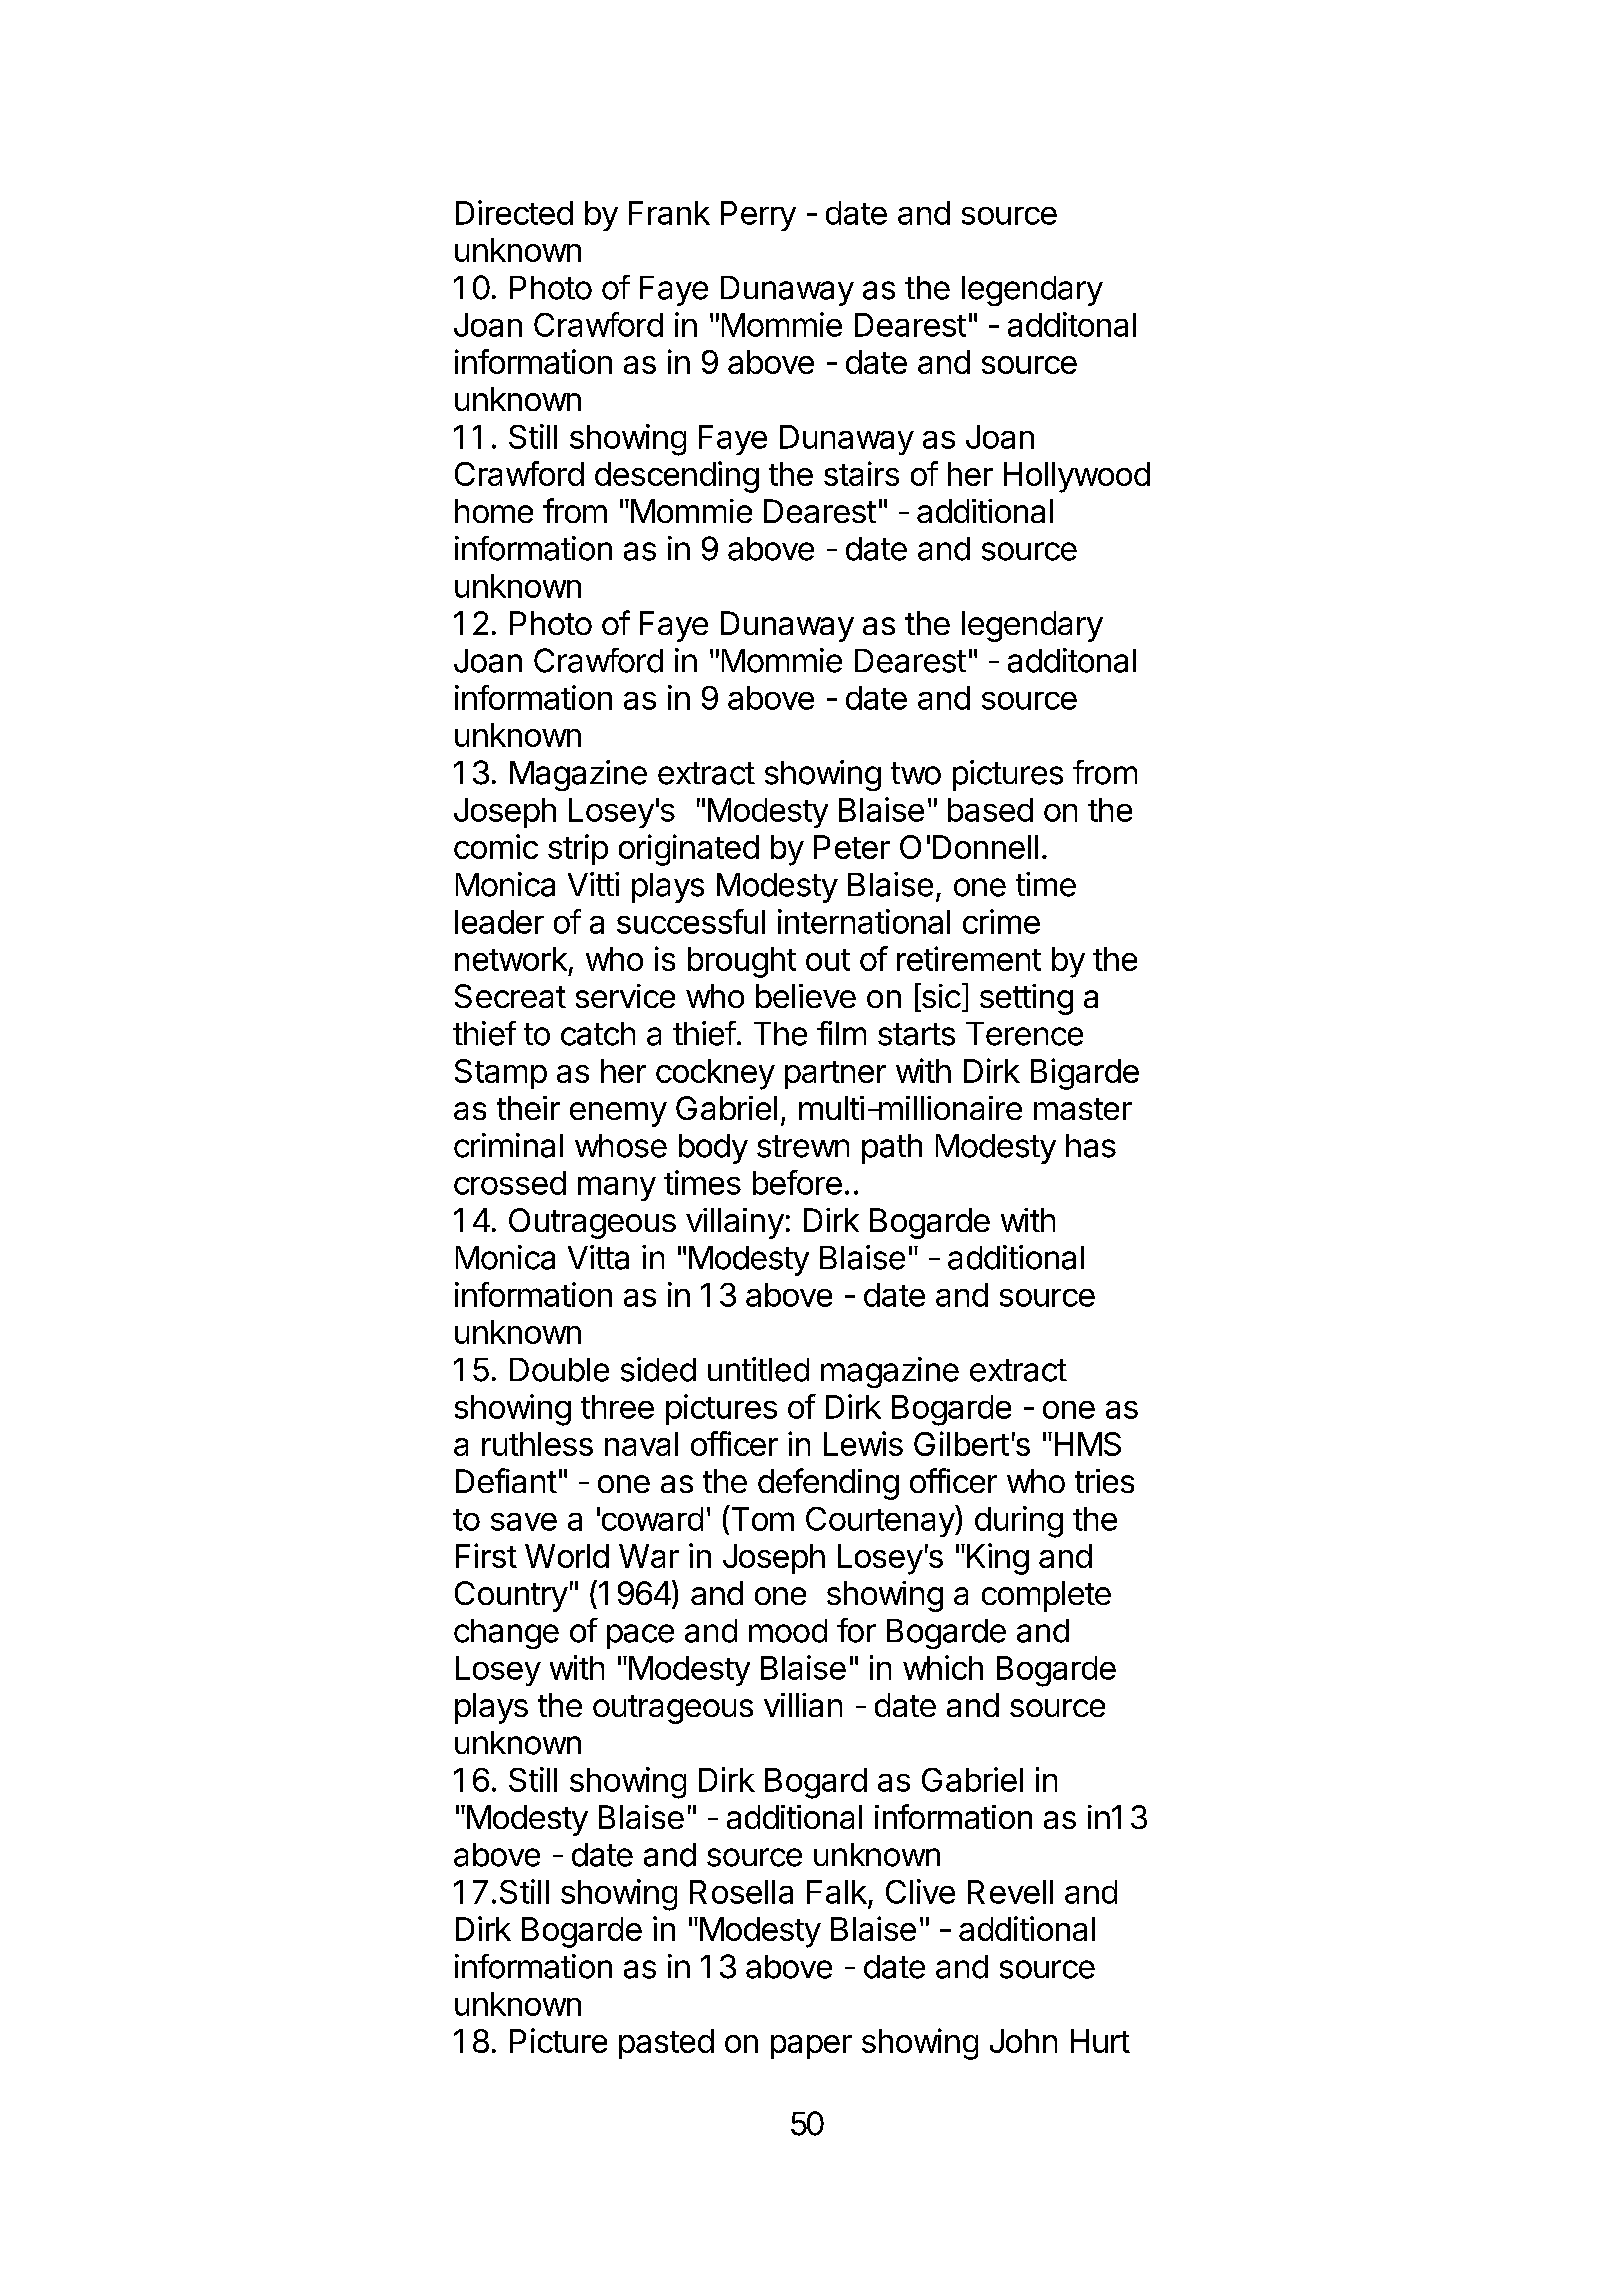 The width and height of the screenshot is (1610, 2276). I want to click on based, so click(990, 810).
